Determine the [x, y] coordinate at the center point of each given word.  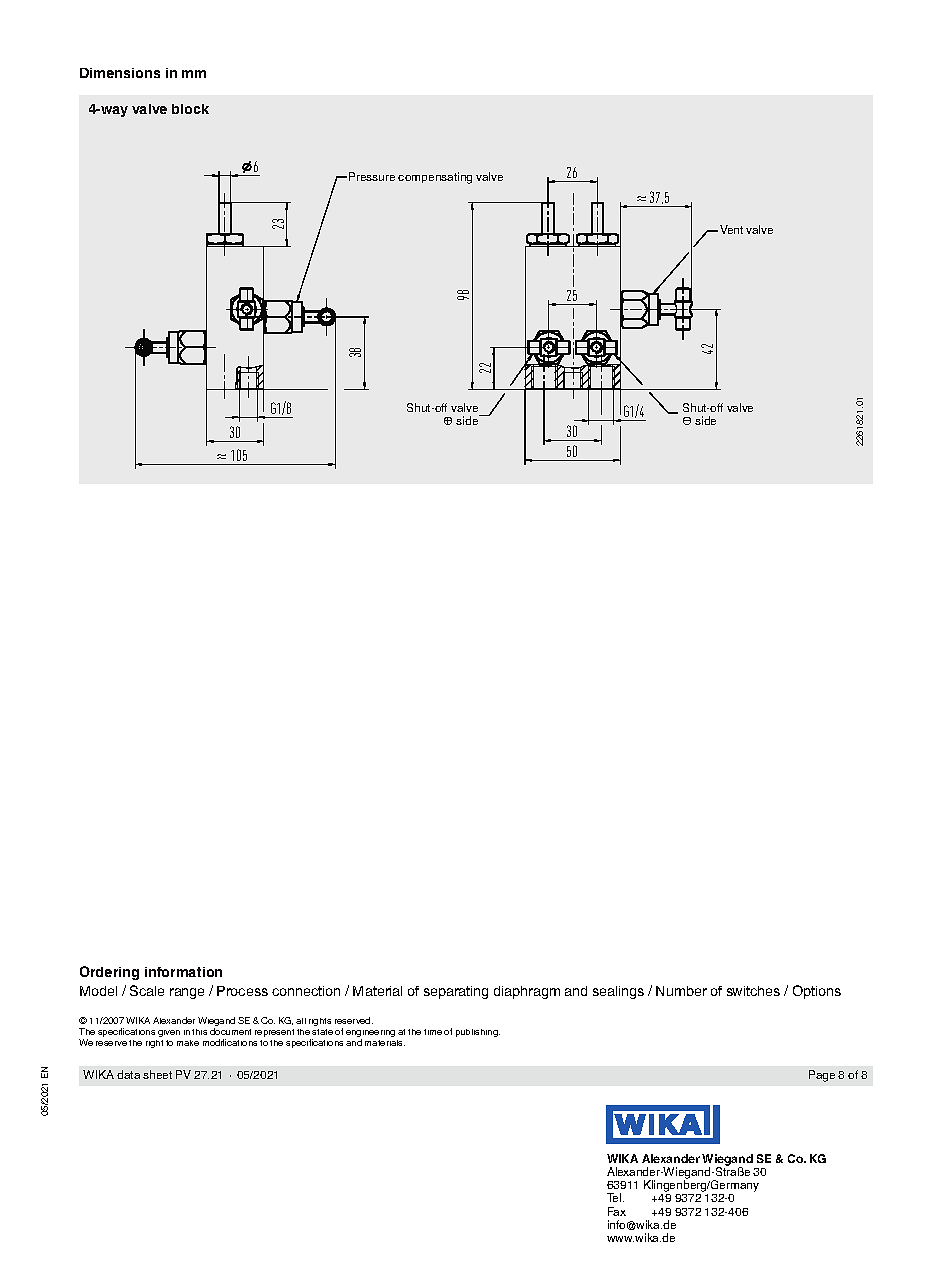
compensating [435, 178]
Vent [731, 229]
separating [456, 992]
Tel [615, 1197]
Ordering [109, 973]
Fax [617, 1211]
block [190, 109]
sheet [157, 1074]
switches [753, 991]
